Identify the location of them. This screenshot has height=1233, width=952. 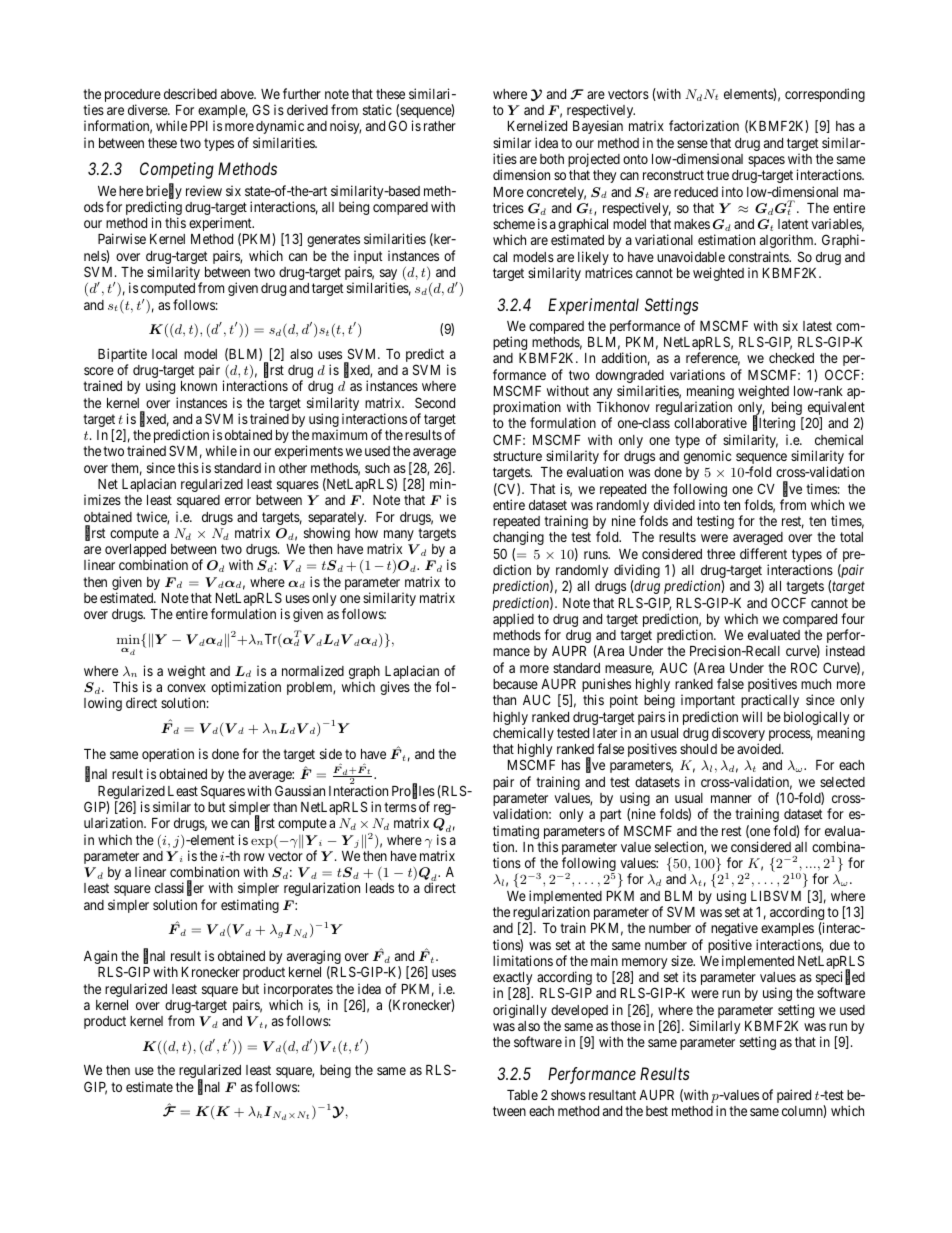
(126, 469).
